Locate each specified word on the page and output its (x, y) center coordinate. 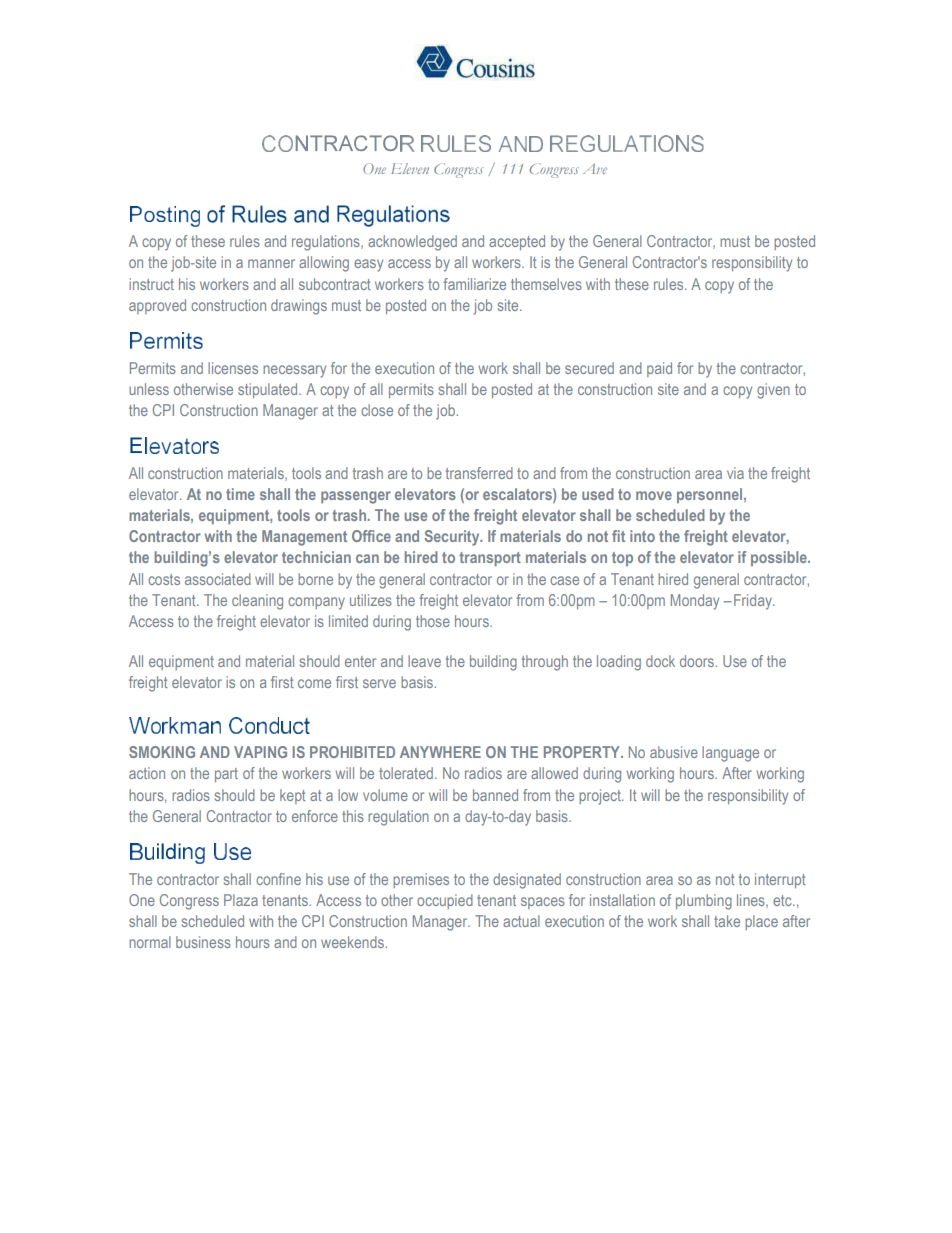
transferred (479, 473)
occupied (445, 901)
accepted (517, 242)
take (727, 921)
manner (271, 263)
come (314, 683)
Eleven (410, 168)
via (735, 473)
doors (698, 661)
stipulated (269, 390)
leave (424, 661)
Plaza (241, 900)
